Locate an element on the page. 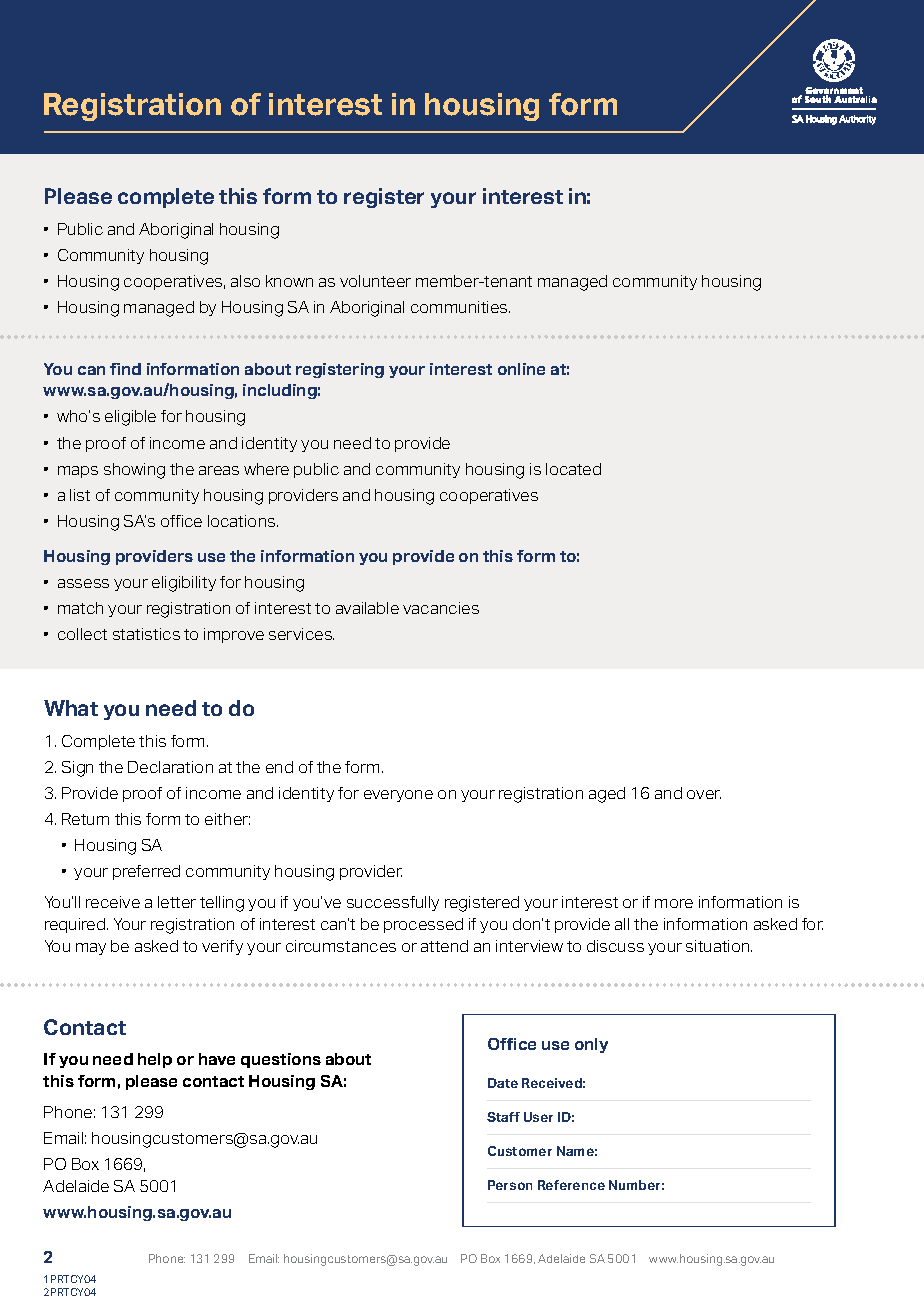 The width and height of the image is (924, 1308). Return is located at coordinates (85, 819).
